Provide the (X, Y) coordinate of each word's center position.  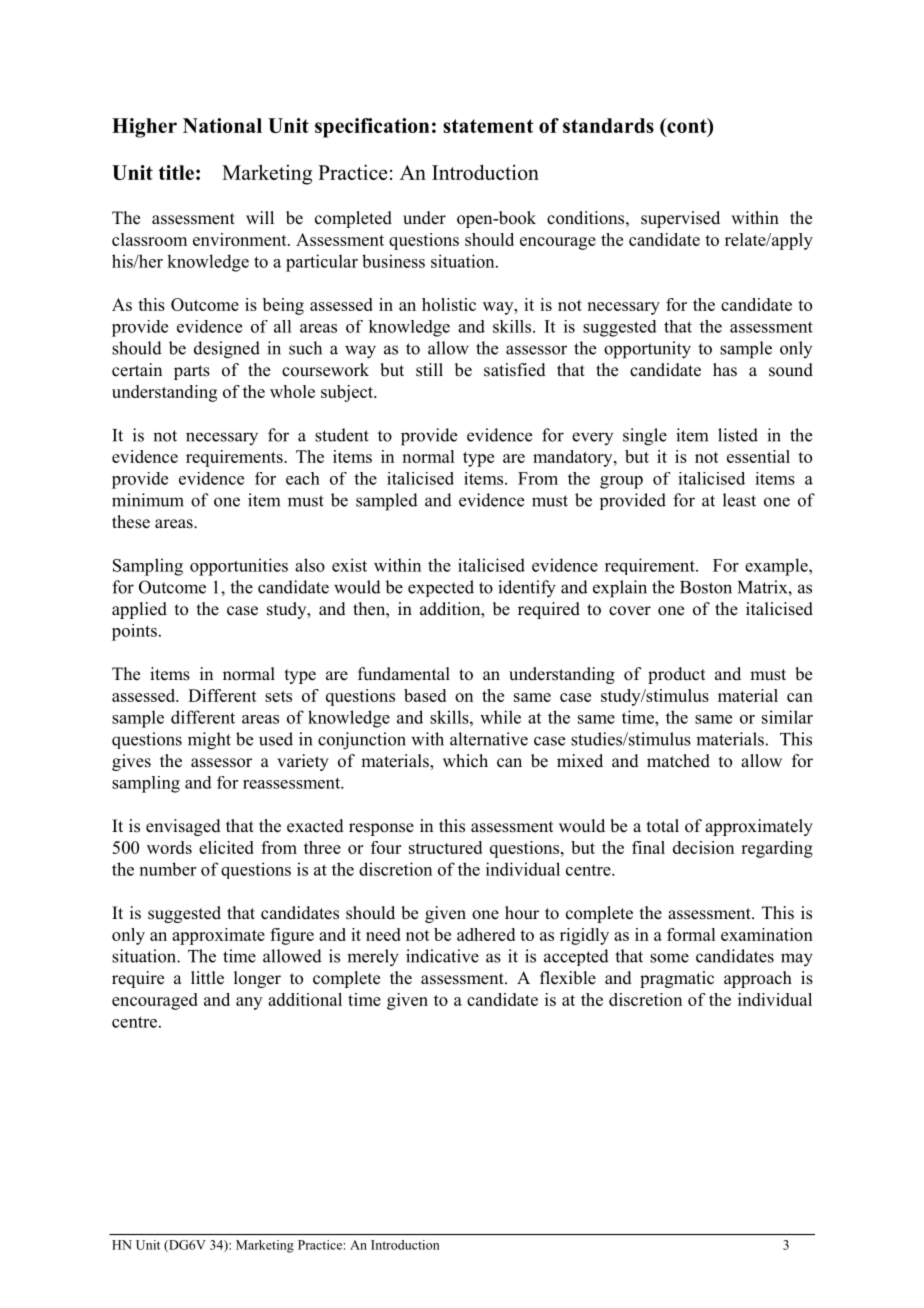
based (425, 695)
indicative (442, 956)
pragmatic (677, 979)
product (676, 675)
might (209, 741)
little (207, 978)
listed (738, 435)
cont (687, 125)
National (222, 125)
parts (192, 372)
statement (488, 126)
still (429, 370)
